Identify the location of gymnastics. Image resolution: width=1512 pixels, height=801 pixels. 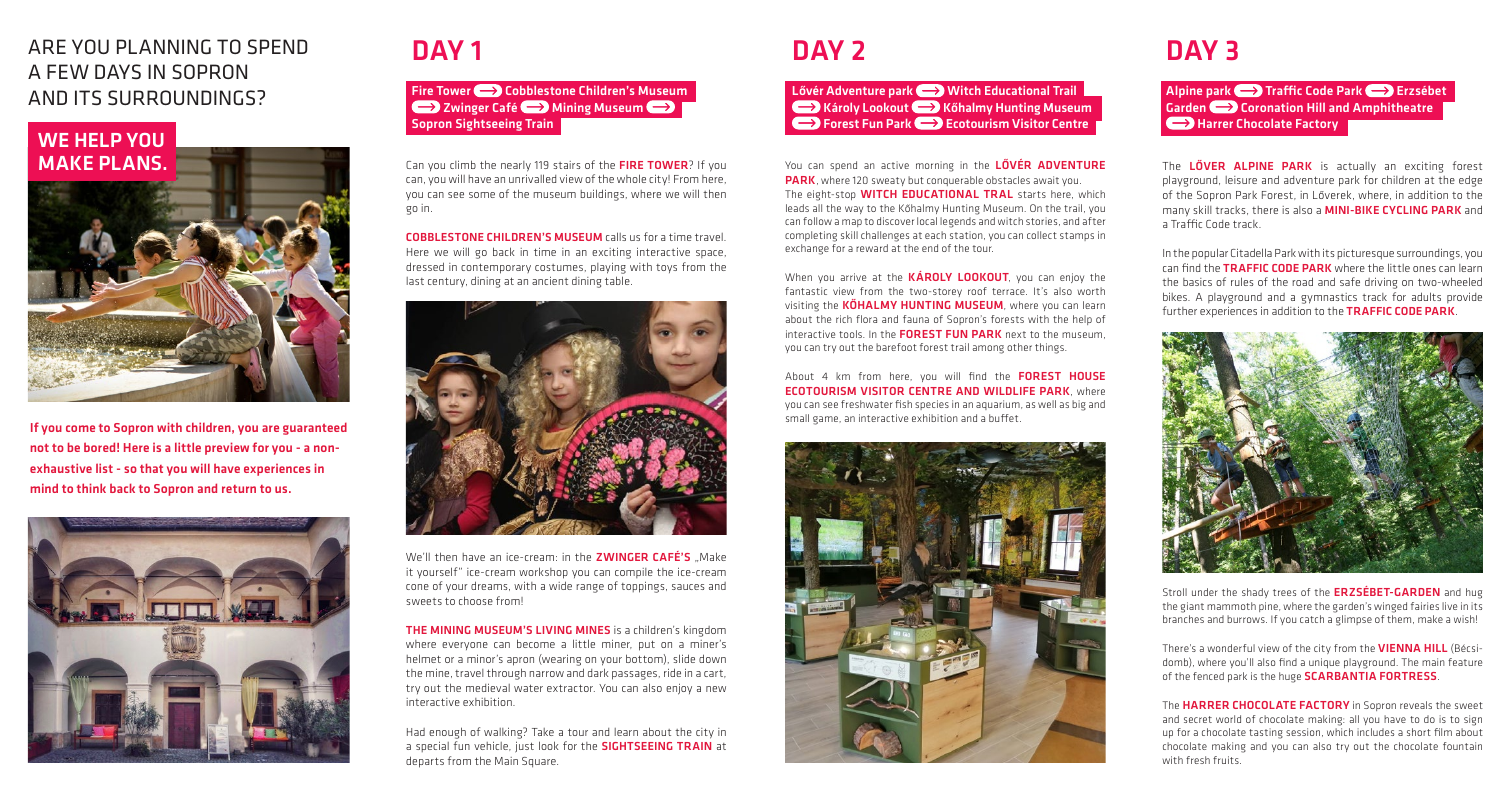
(1329, 298).
